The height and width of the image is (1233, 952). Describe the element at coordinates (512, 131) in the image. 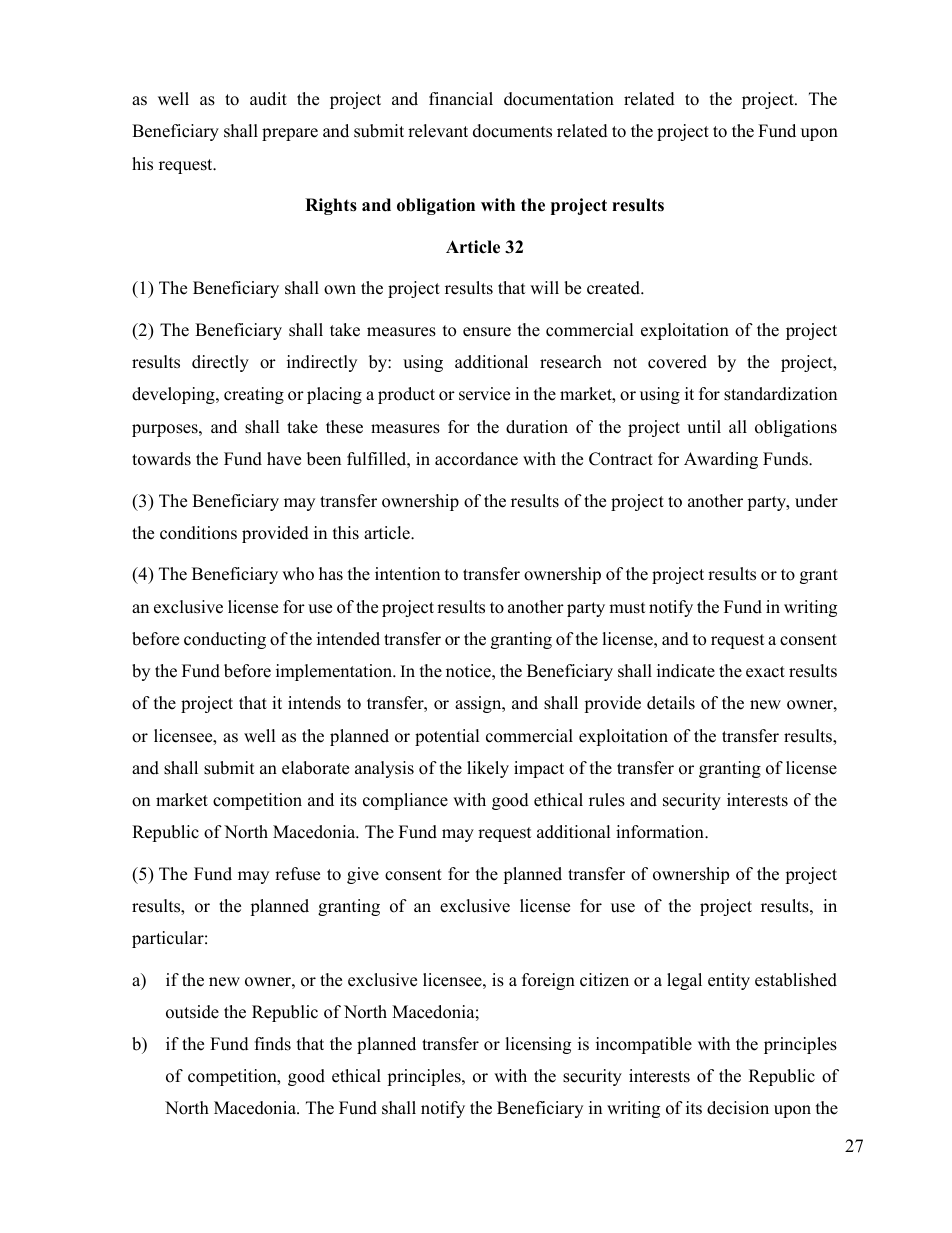

I see `documents` at that location.
